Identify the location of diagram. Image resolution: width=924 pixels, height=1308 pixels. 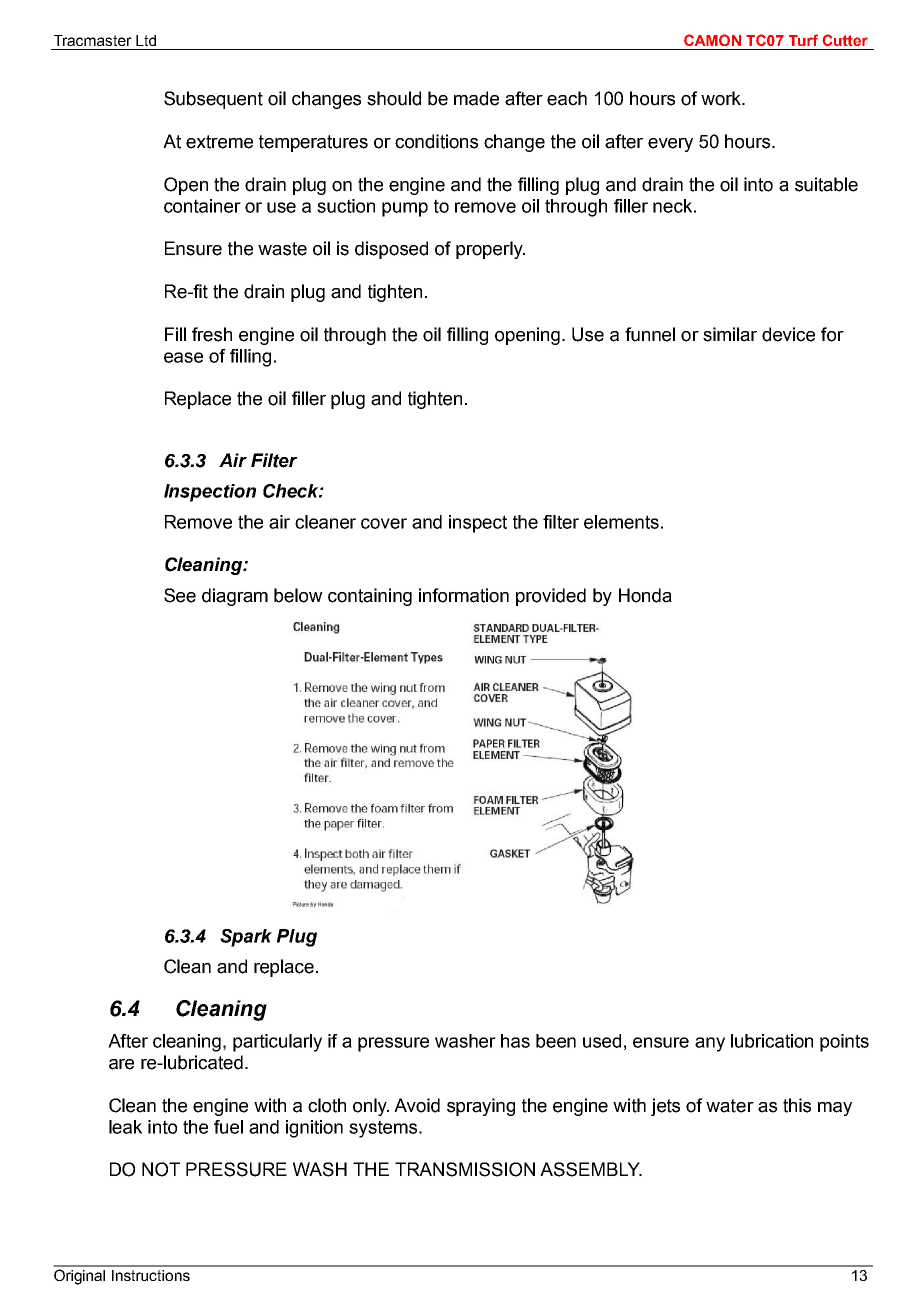
(235, 597).
